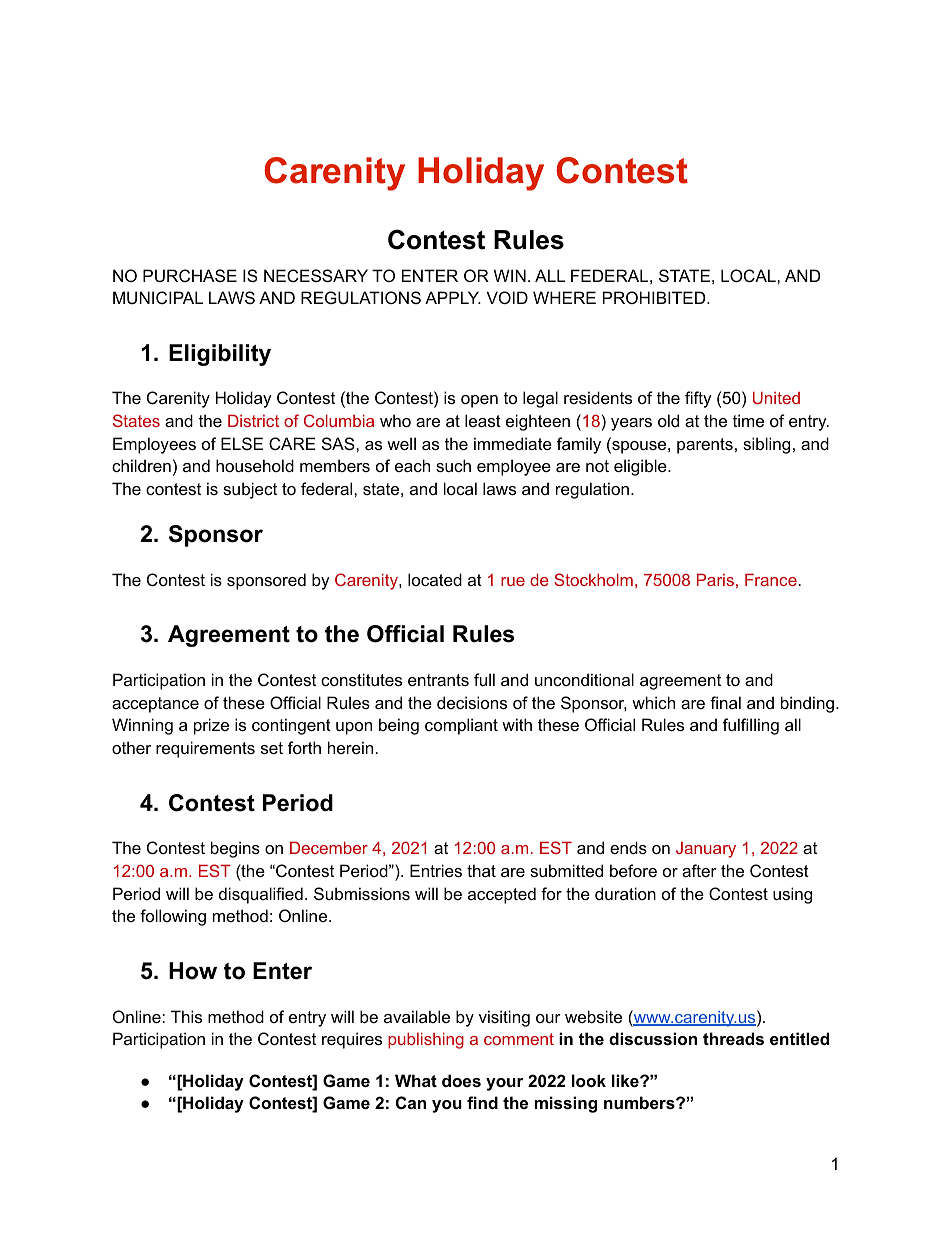 This document has width=952, height=1233. I want to click on January, so click(706, 850).
